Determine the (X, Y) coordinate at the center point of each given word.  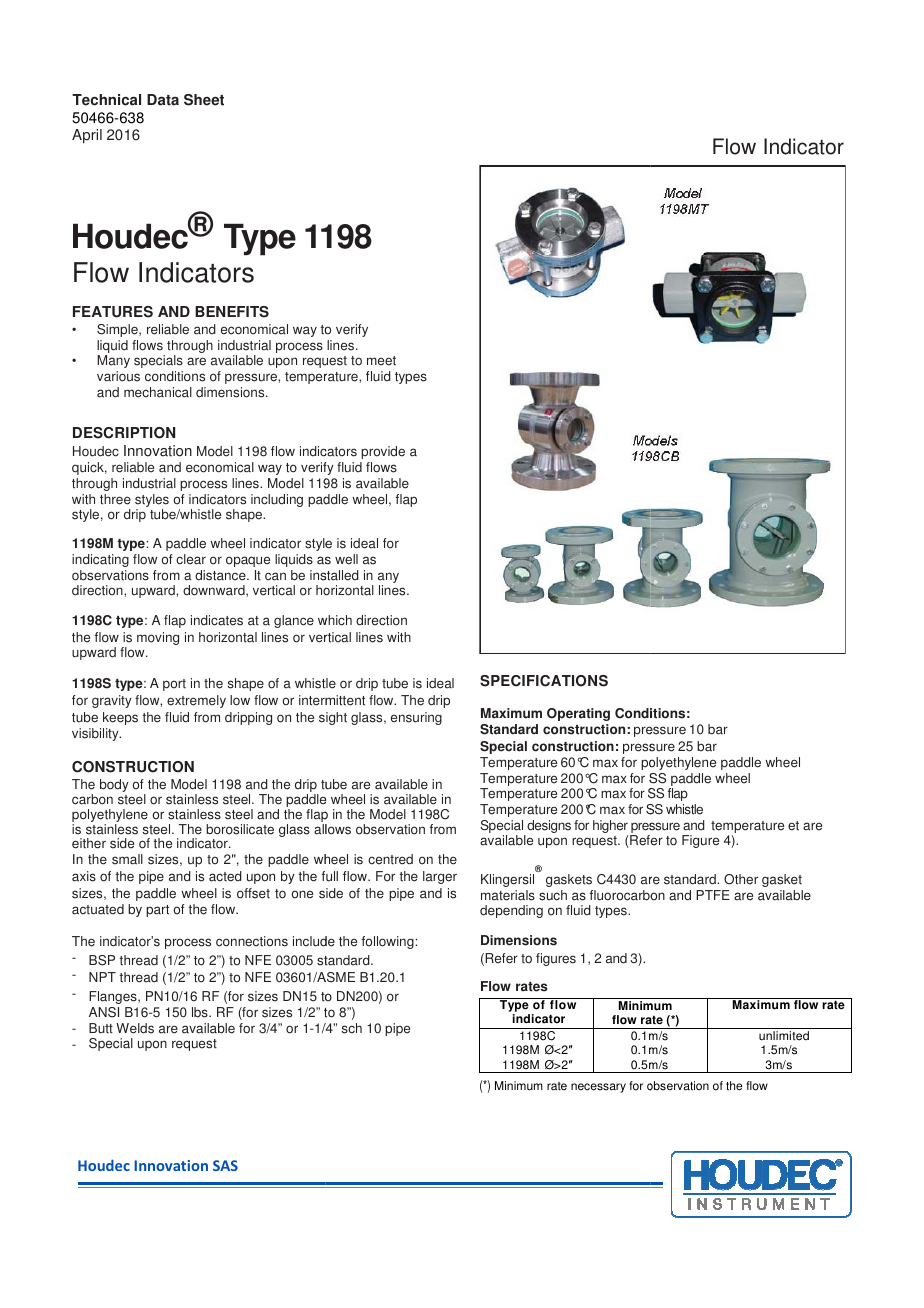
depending (511, 911)
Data (163, 100)
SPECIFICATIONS (544, 681)
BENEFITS (232, 312)
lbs (201, 1012)
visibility (96, 734)
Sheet (204, 100)
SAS (225, 1165)
